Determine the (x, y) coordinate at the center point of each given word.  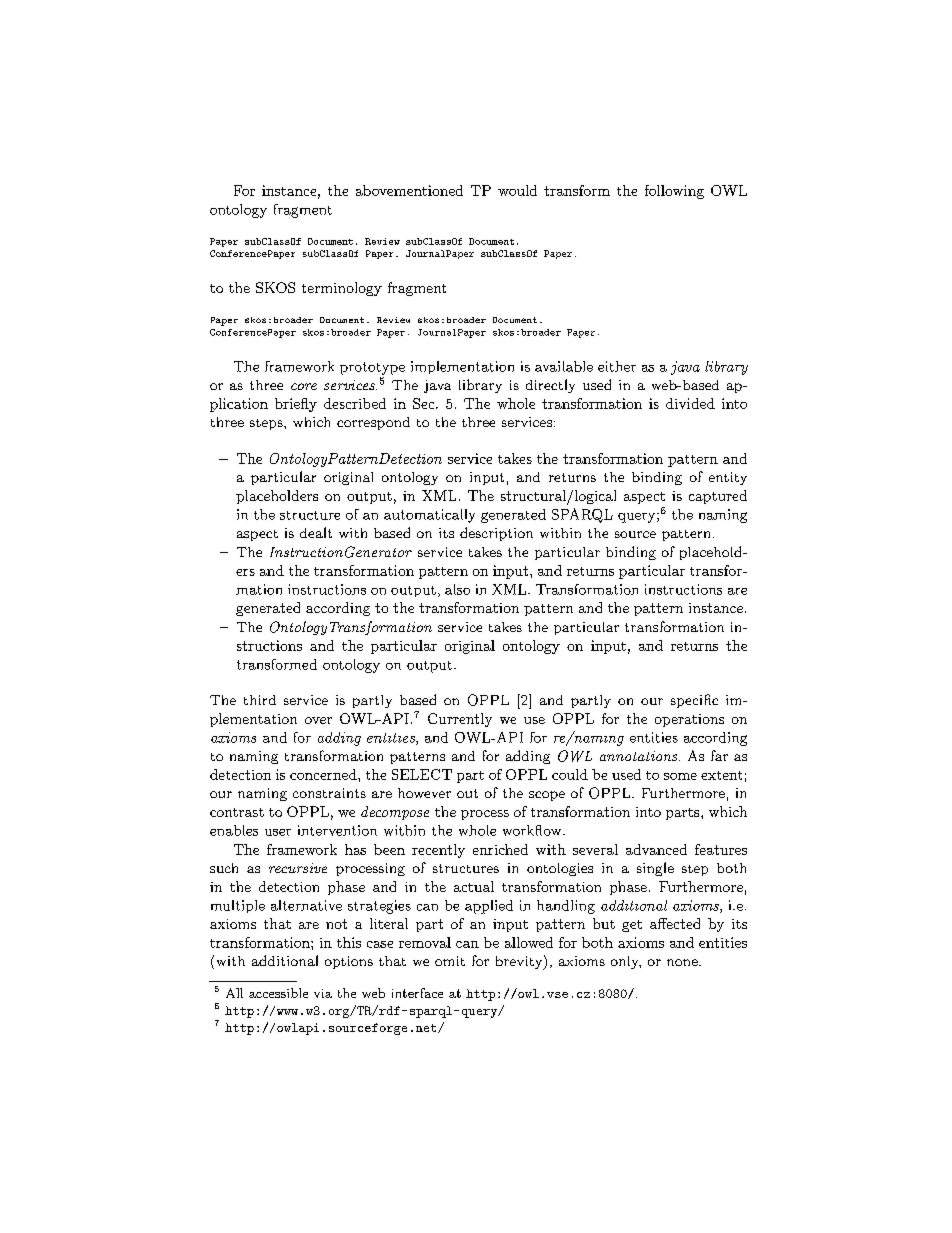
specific (694, 701)
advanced (656, 849)
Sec (425, 403)
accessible (278, 993)
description (496, 534)
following (674, 192)
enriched (500, 849)
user (278, 832)
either (617, 366)
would (517, 190)
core (304, 386)
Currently (460, 720)
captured (718, 497)
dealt (316, 532)
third (260, 700)
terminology (342, 289)
